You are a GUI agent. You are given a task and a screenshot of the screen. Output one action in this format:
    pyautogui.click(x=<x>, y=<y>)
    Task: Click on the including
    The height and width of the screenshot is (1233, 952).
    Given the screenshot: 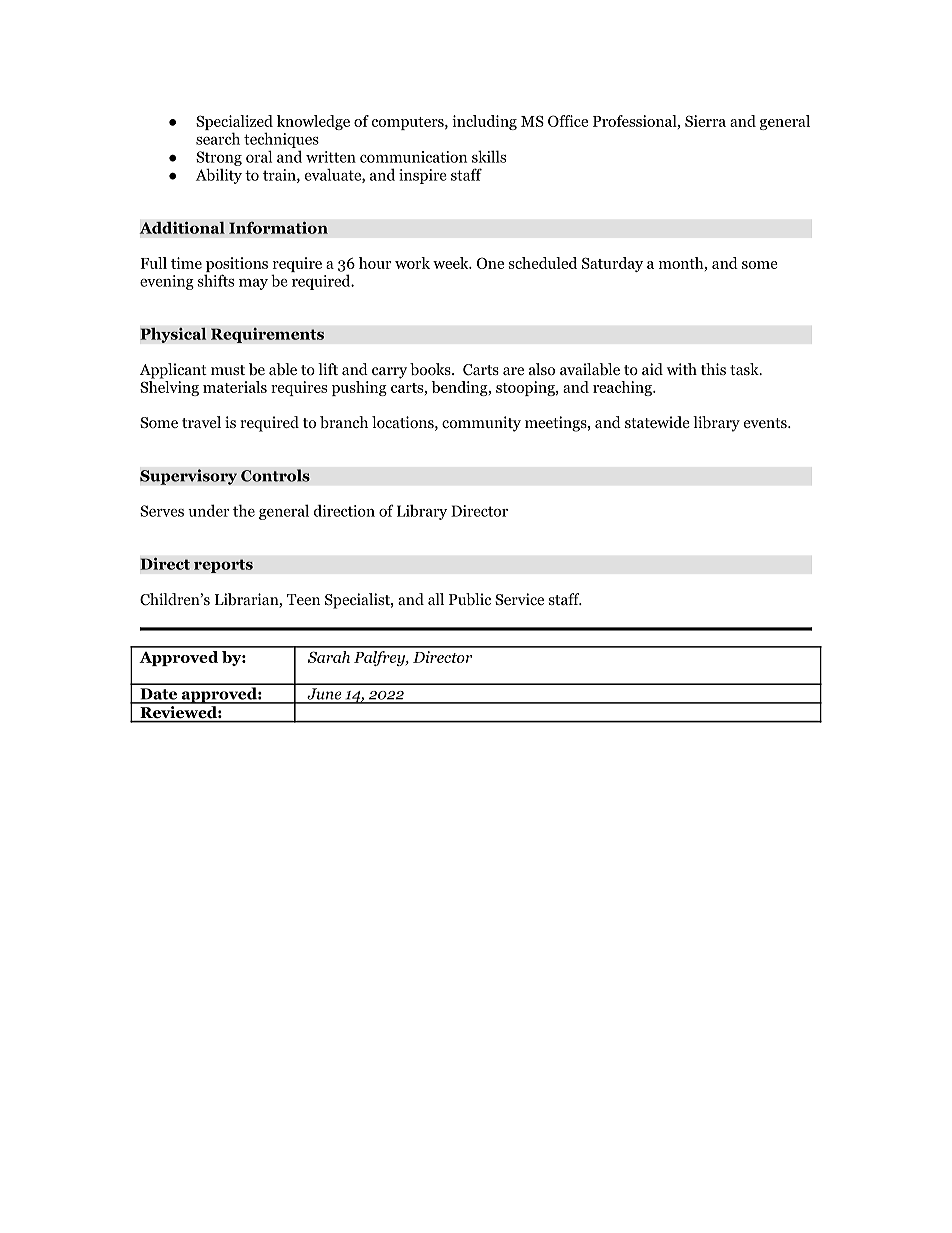 What is the action you would take?
    pyautogui.click(x=484, y=122)
